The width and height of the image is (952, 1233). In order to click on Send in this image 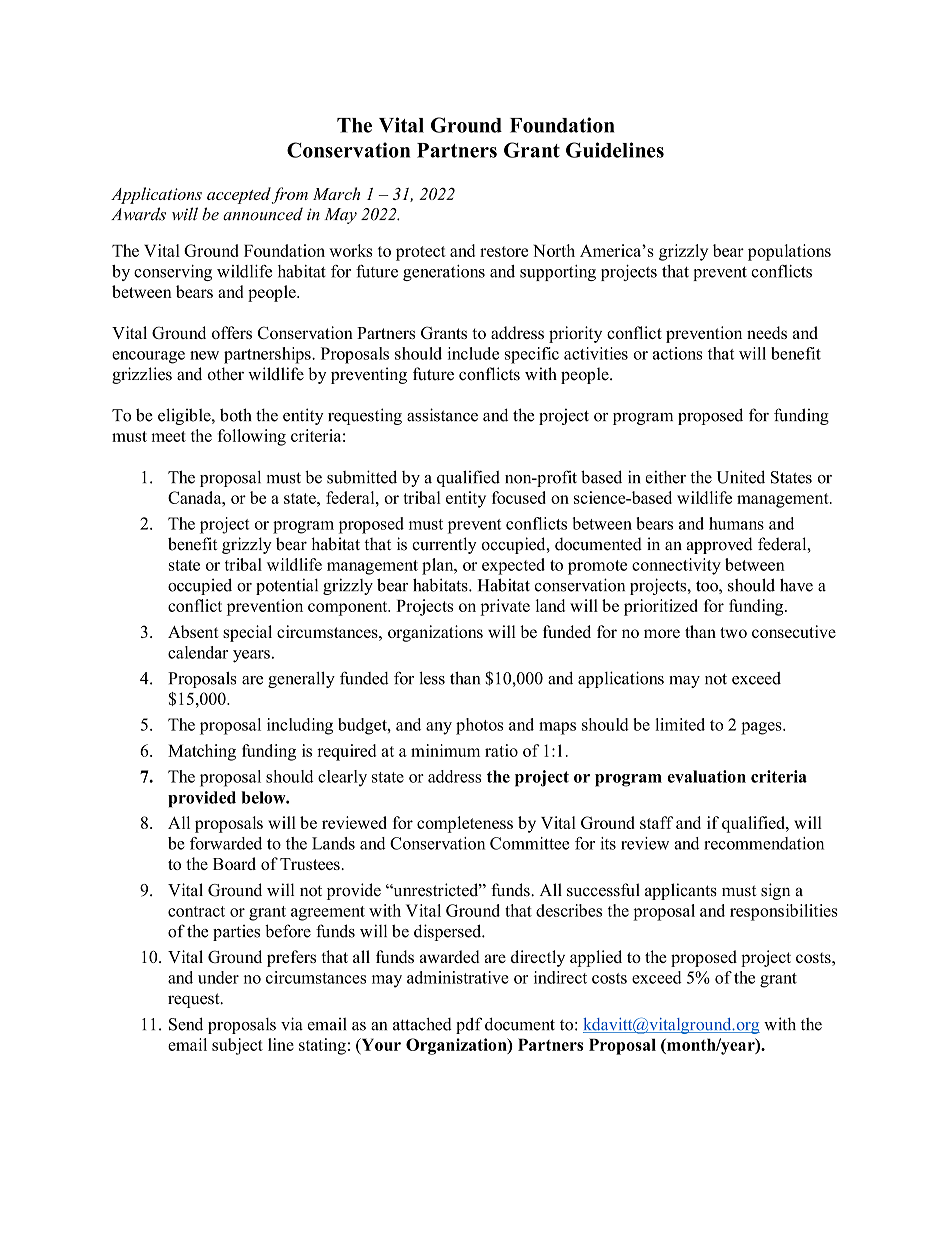, I will do `click(186, 1024)`.
